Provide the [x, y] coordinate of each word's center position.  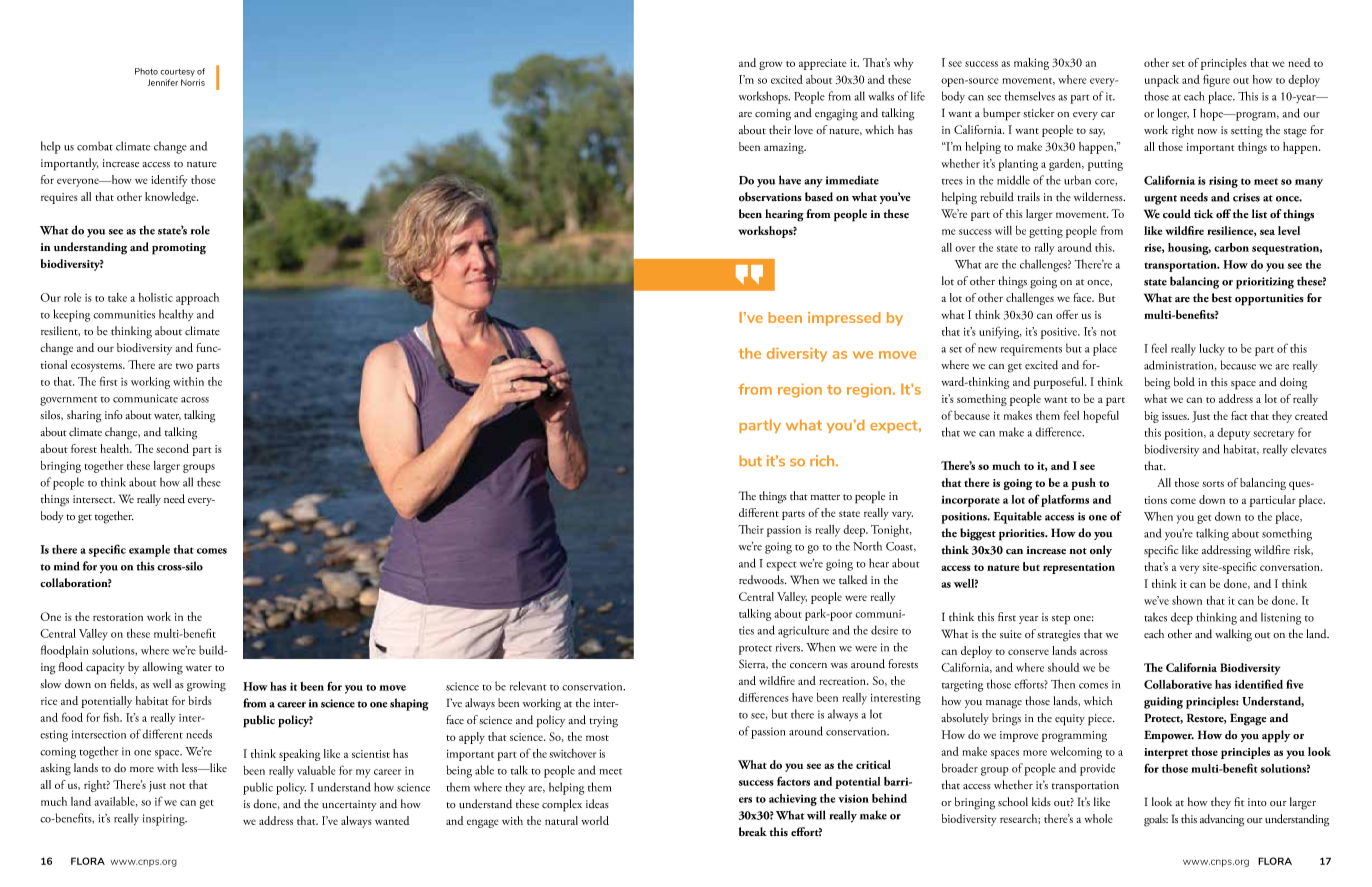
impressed [844, 319]
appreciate [823, 64]
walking [1233, 635]
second [172, 448]
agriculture [803, 631]
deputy [1233, 434]
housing [1189, 249]
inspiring [165, 820]
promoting [179, 249]
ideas [597, 804]
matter [825, 497]
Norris [193, 82]
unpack [1162, 81]
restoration [118, 617]
